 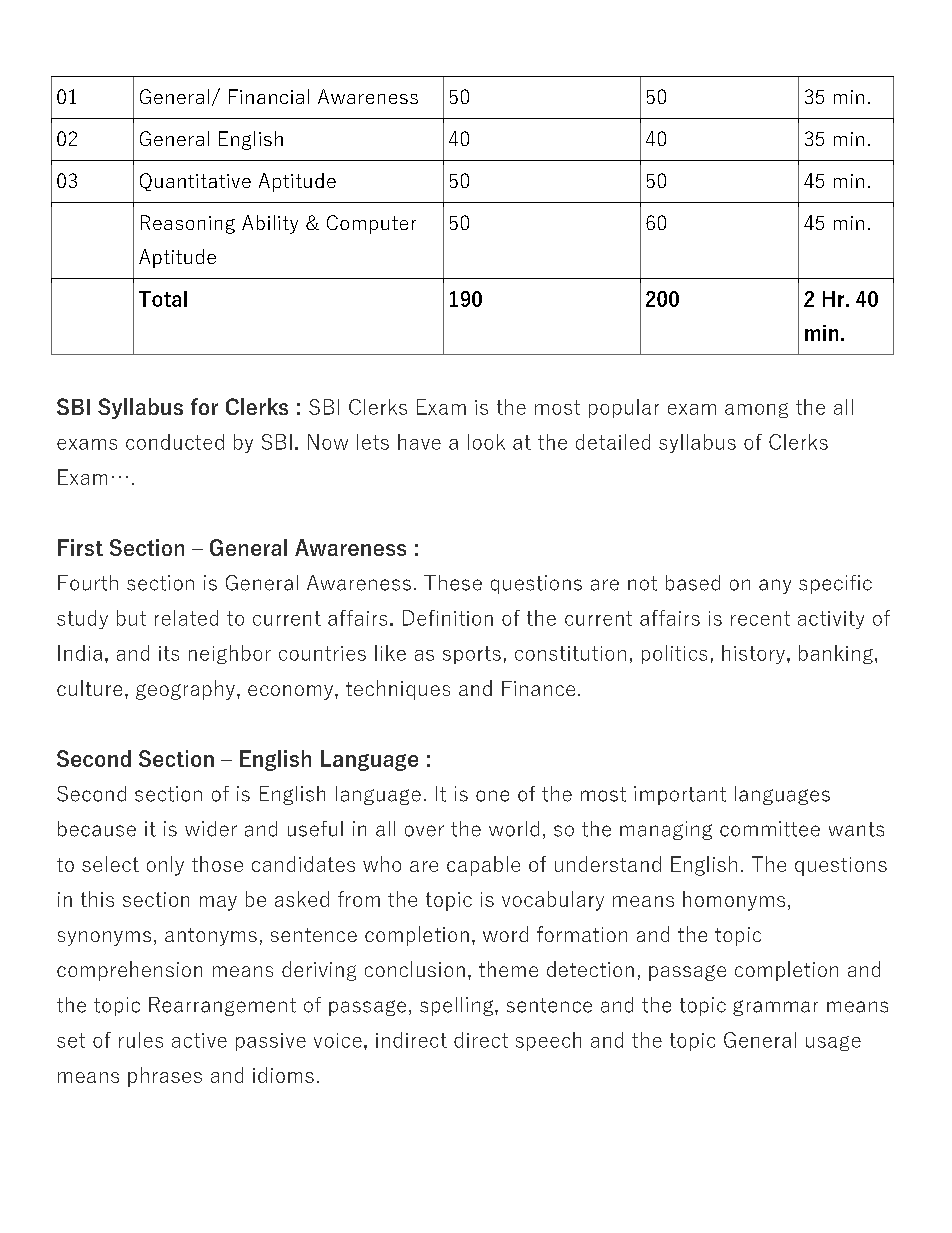 What do you see at coordinates (756, 410) in the page?
I see `among` at bounding box center [756, 410].
